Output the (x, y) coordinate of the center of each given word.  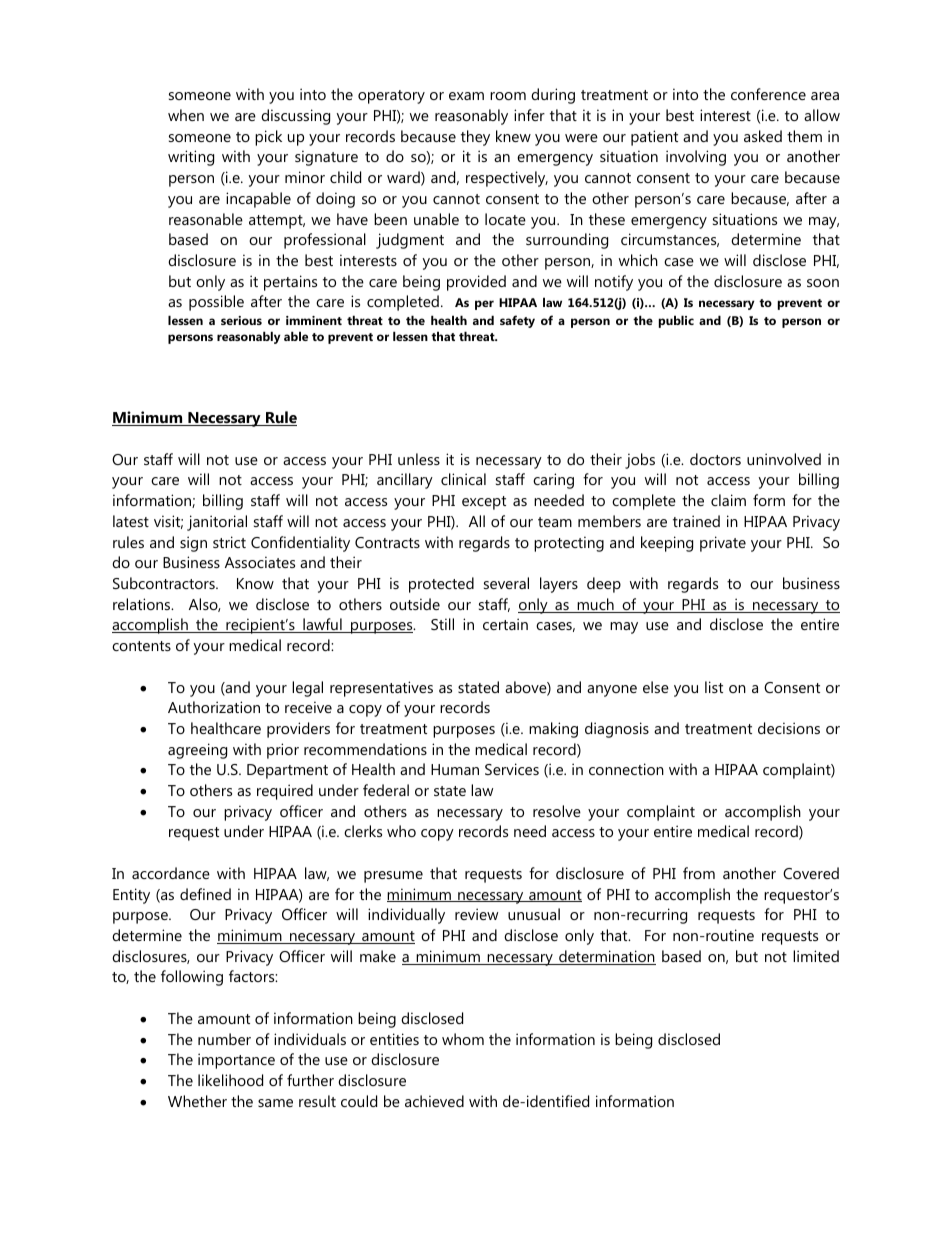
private (723, 544)
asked (763, 136)
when (186, 115)
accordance (171, 873)
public (676, 321)
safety (517, 321)
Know (255, 583)
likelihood (230, 1080)
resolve (557, 811)
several (506, 583)
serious (241, 320)
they (475, 138)
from (699, 873)
